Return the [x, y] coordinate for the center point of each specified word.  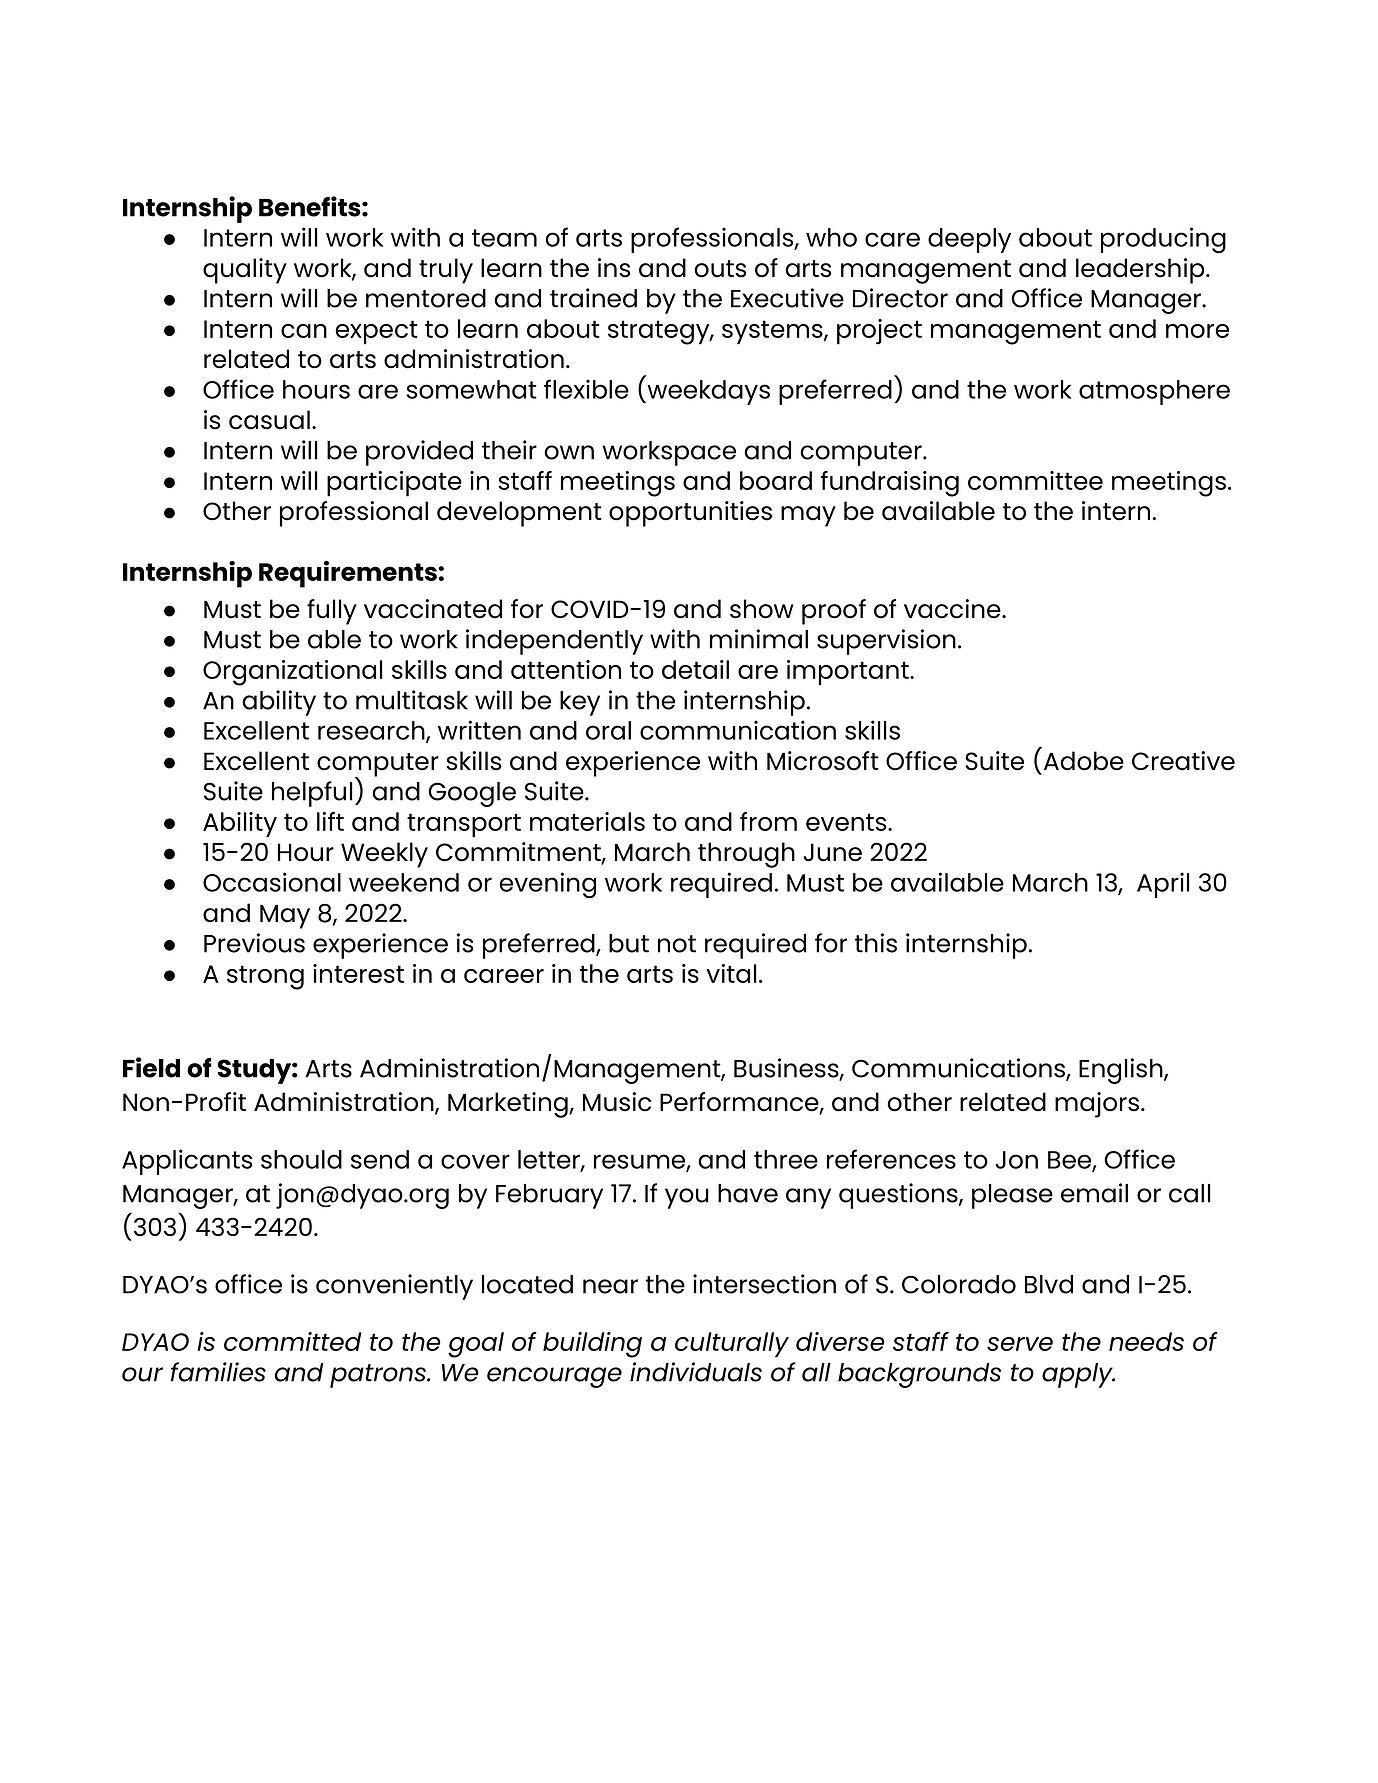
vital [731, 973]
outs [720, 269]
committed [292, 1341]
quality [245, 271]
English [1122, 1071]
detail [695, 669]
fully [332, 612]
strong [265, 977]
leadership [1141, 271]
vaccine [953, 609]
